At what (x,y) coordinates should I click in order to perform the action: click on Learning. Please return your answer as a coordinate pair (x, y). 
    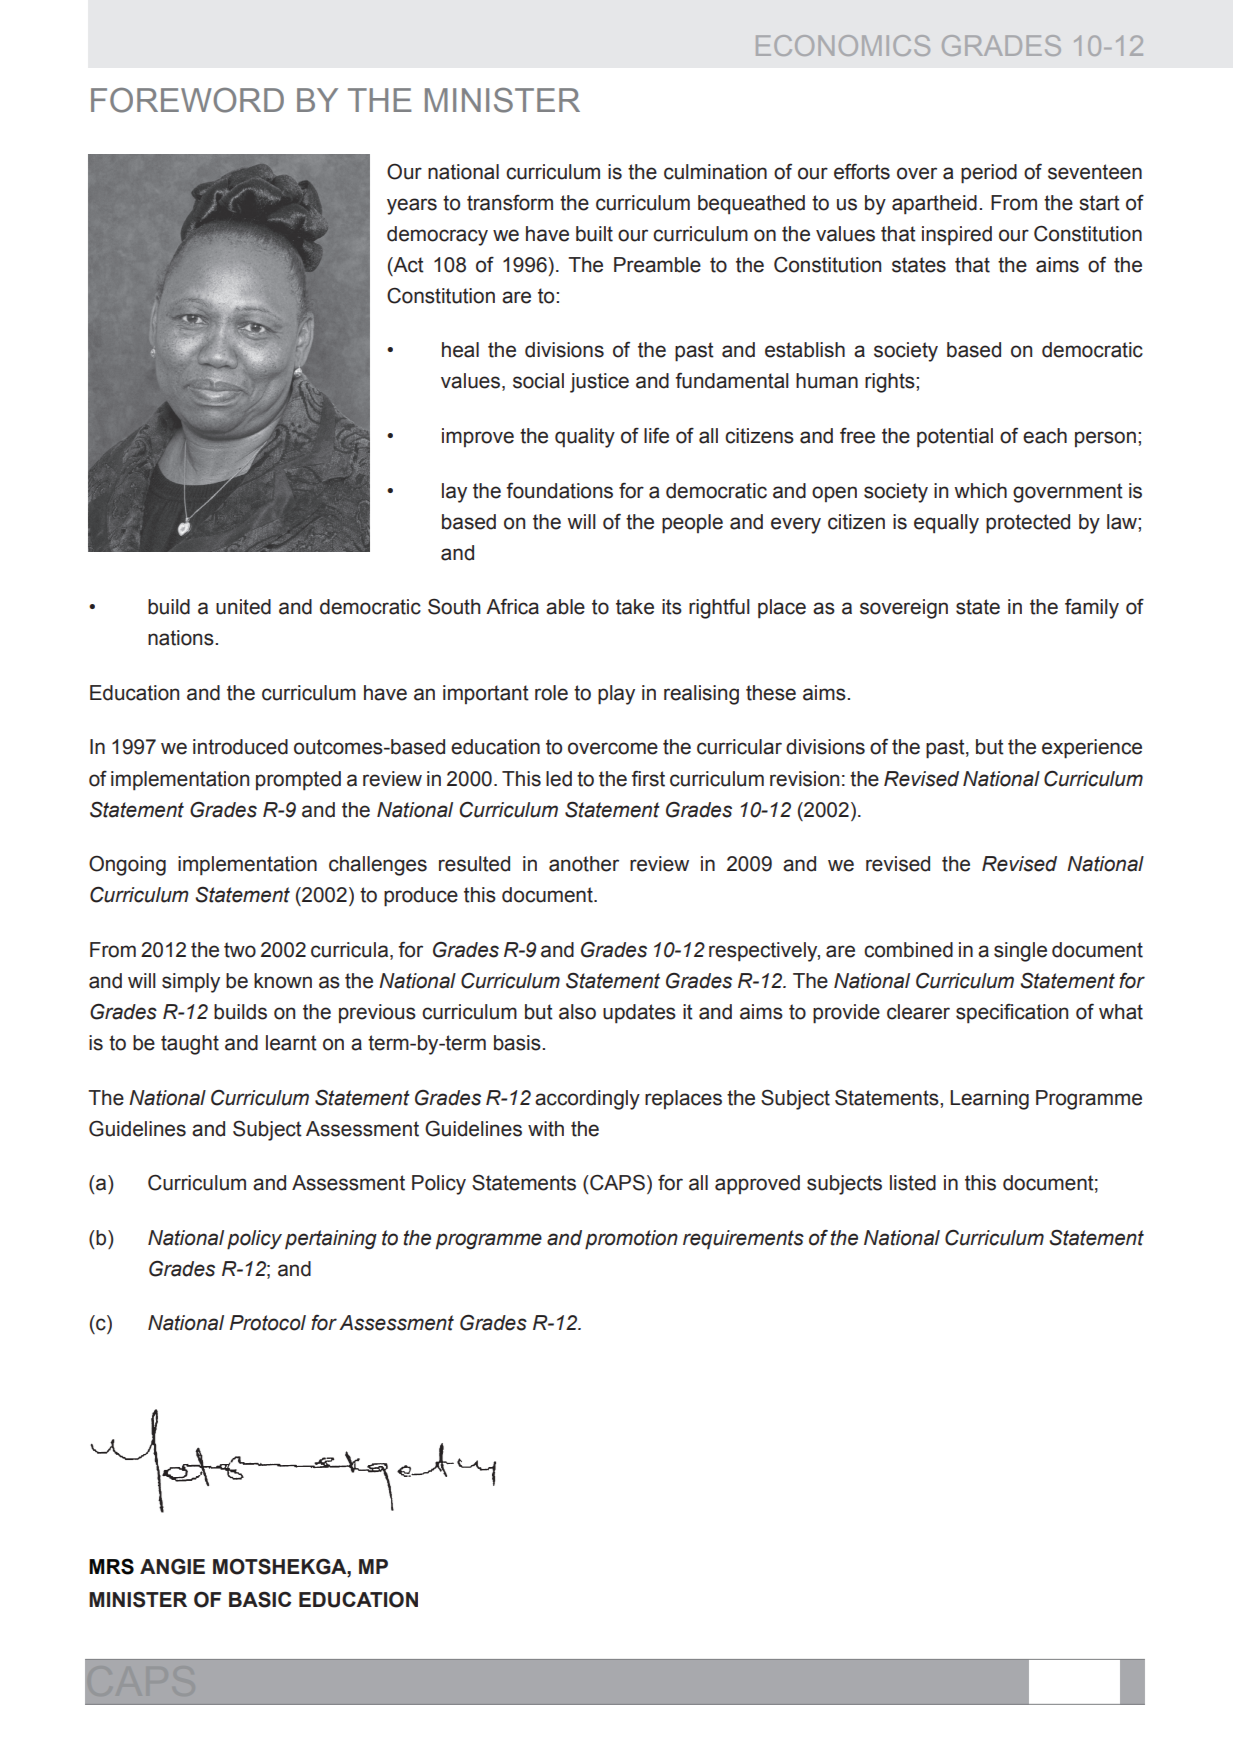
    Looking at the image, I should click on (989, 1100).
